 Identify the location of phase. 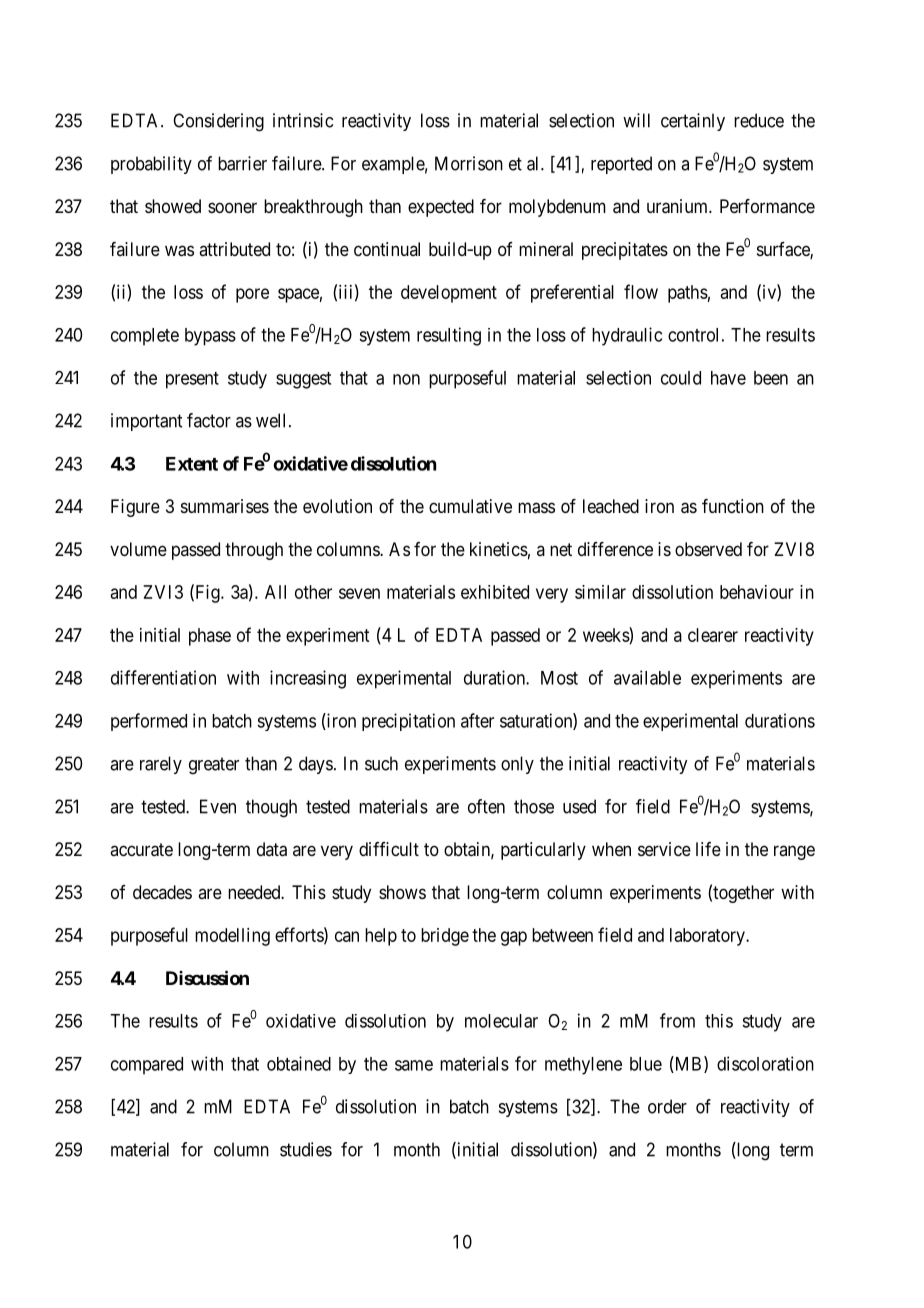
(210, 637).
